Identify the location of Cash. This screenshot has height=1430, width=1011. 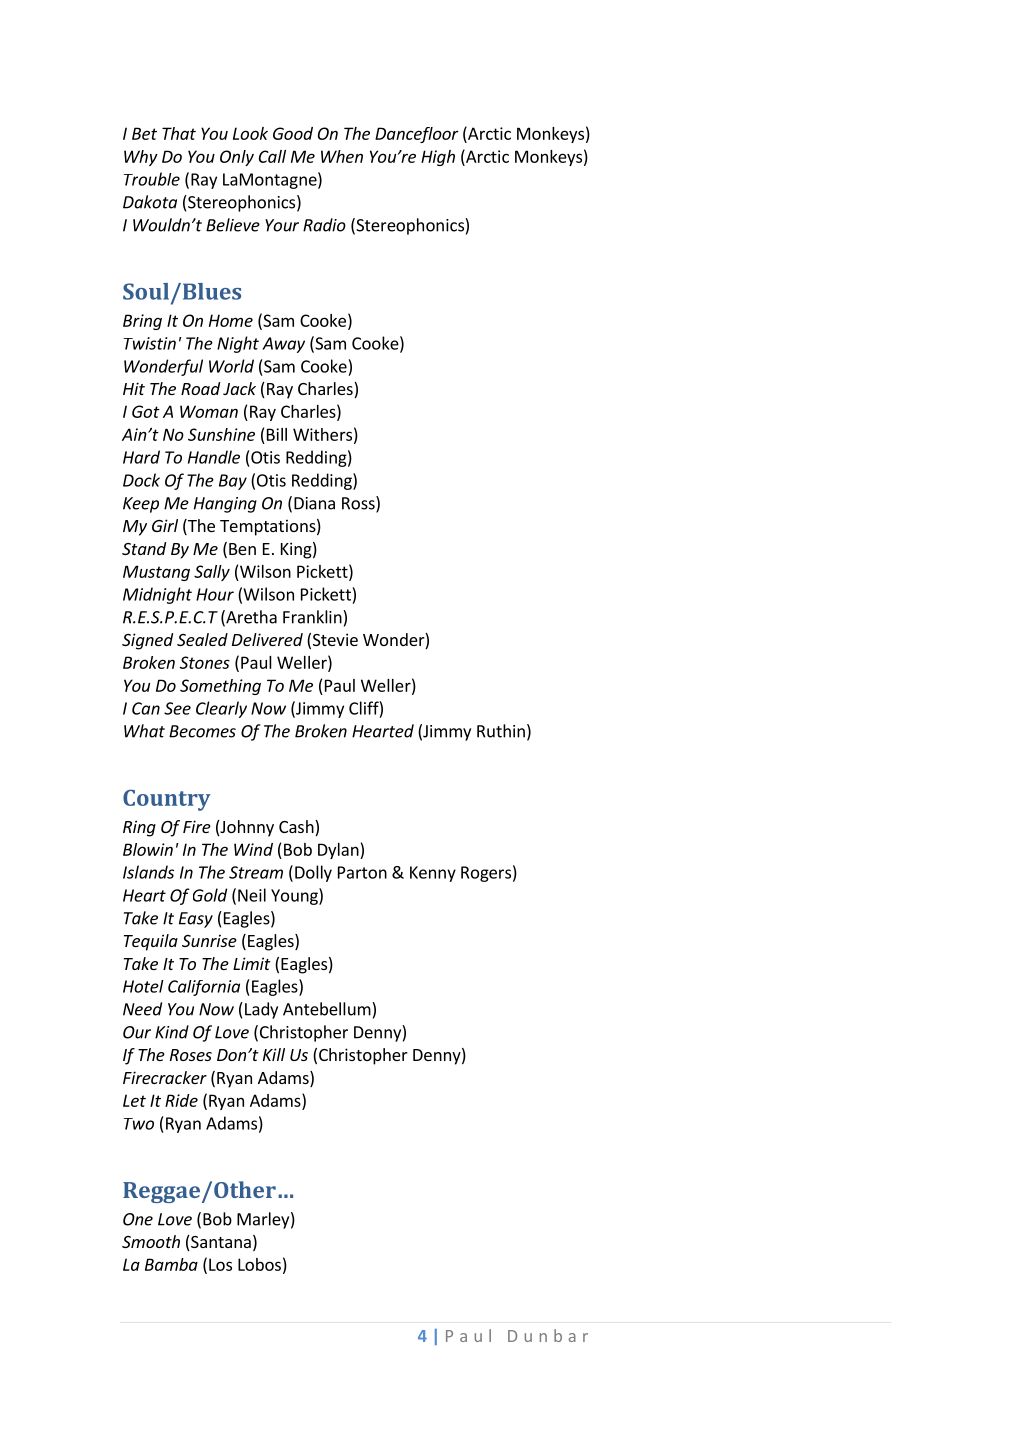
(297, 828).
